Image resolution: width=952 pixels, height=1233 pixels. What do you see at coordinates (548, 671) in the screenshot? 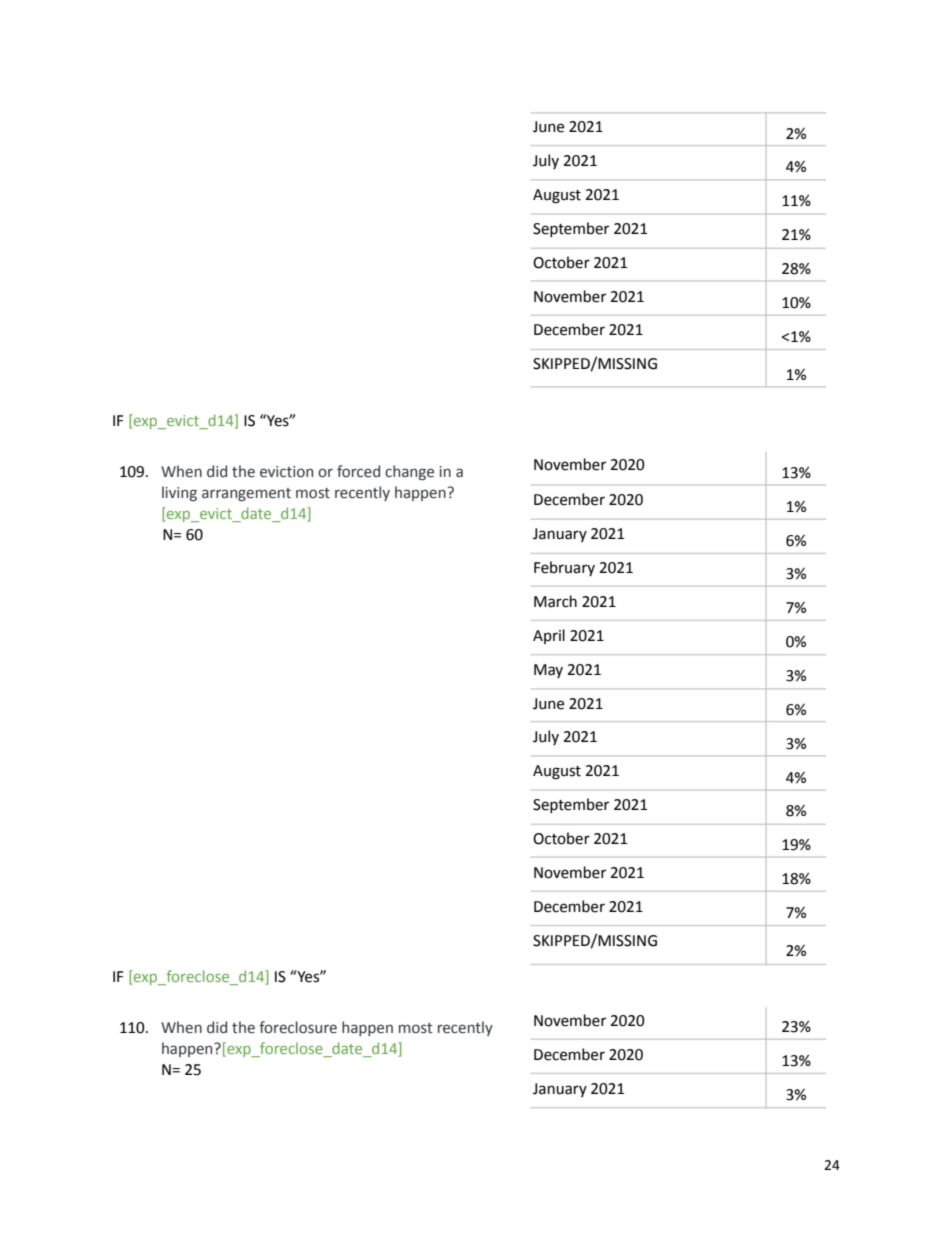
I see `May` at bounding box center [548, 671].
